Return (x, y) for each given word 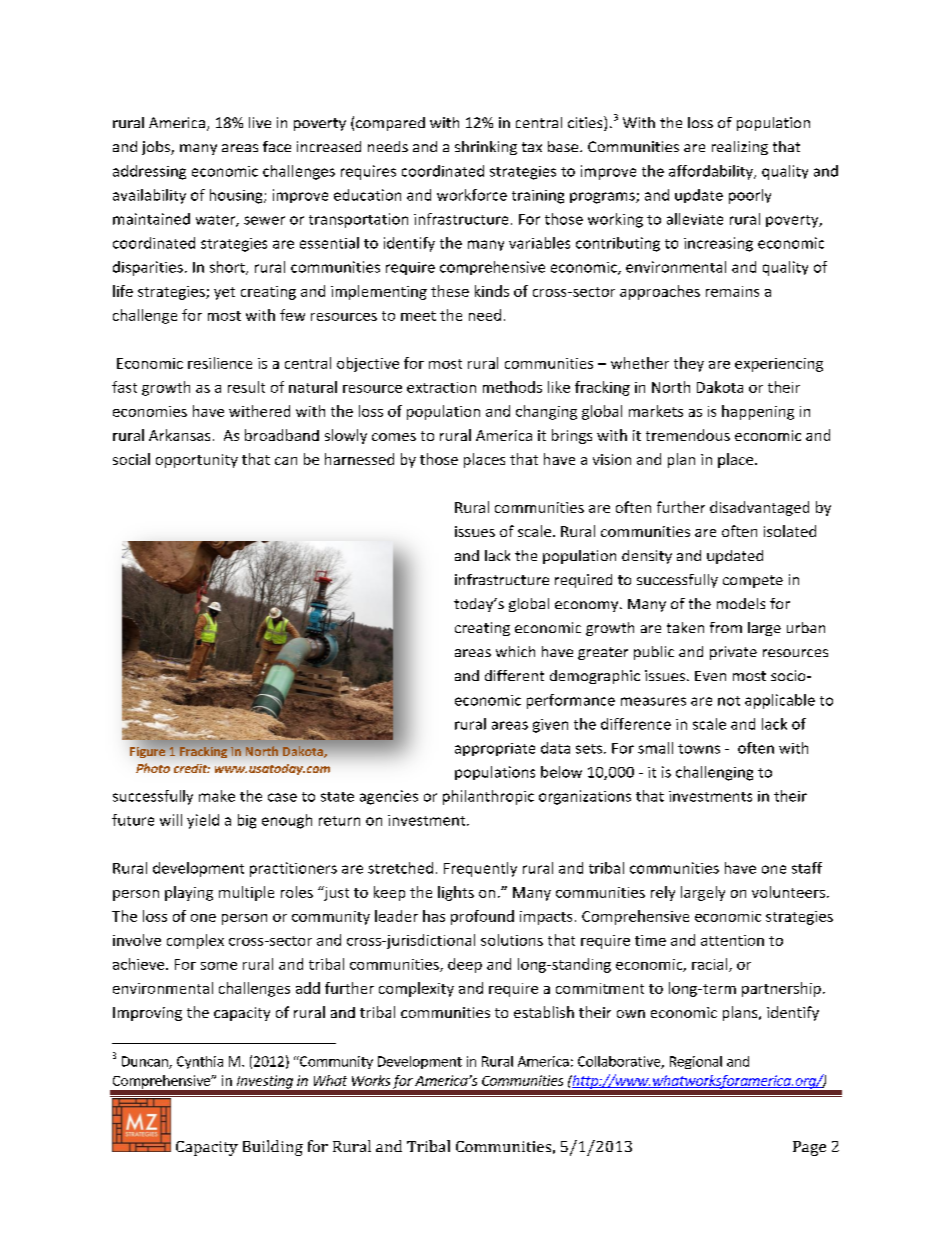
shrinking (486, 148)
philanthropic (488, 797)
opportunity (197, 461)
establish (544, 1012)
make (217, 796)
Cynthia (200, 1062)
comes (394, 437)
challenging (714, 773)
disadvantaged (759, 508)
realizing (740, 148)
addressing (149, 172)
